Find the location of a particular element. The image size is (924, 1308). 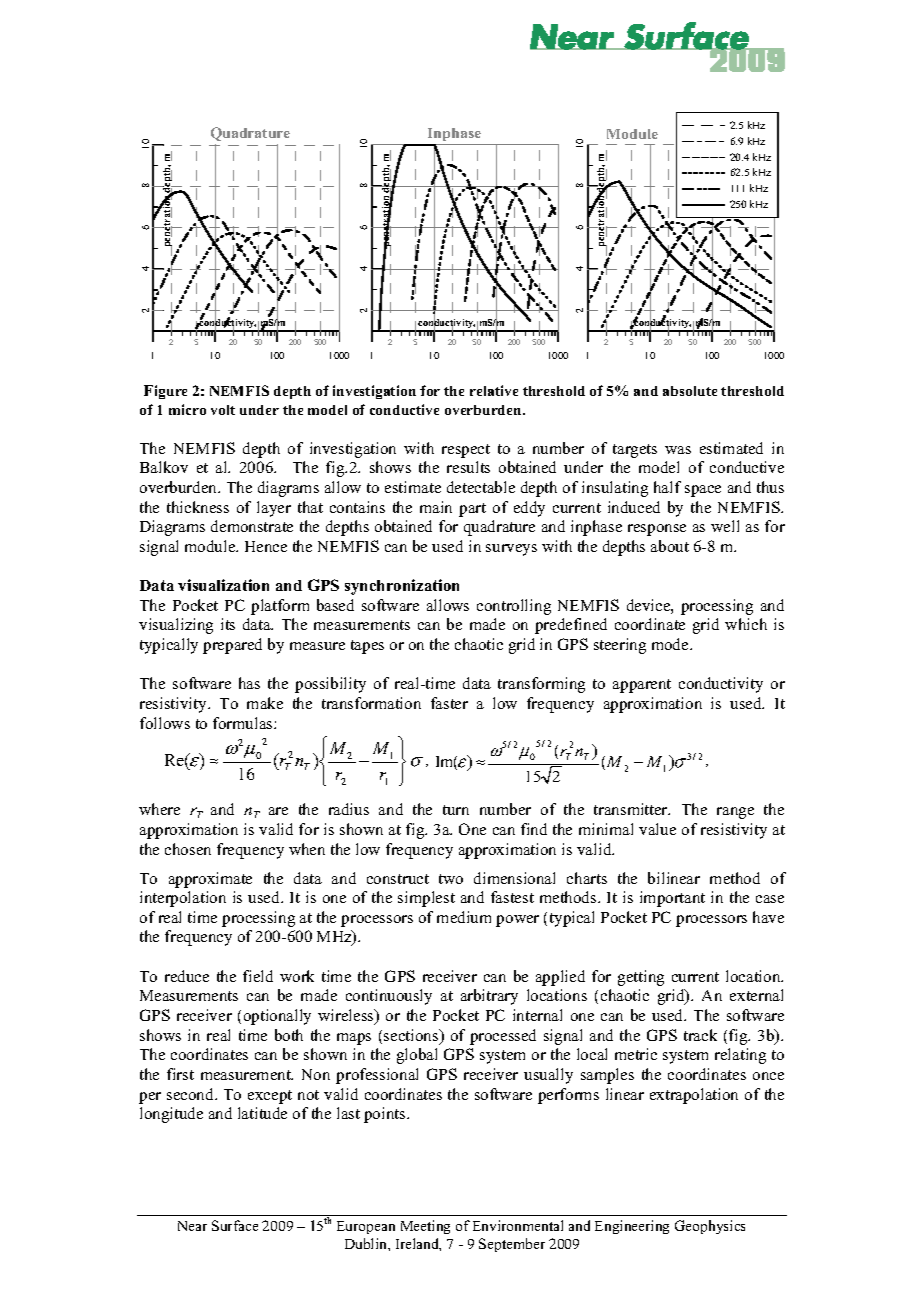

volt is located at coordinates (223, 410).
